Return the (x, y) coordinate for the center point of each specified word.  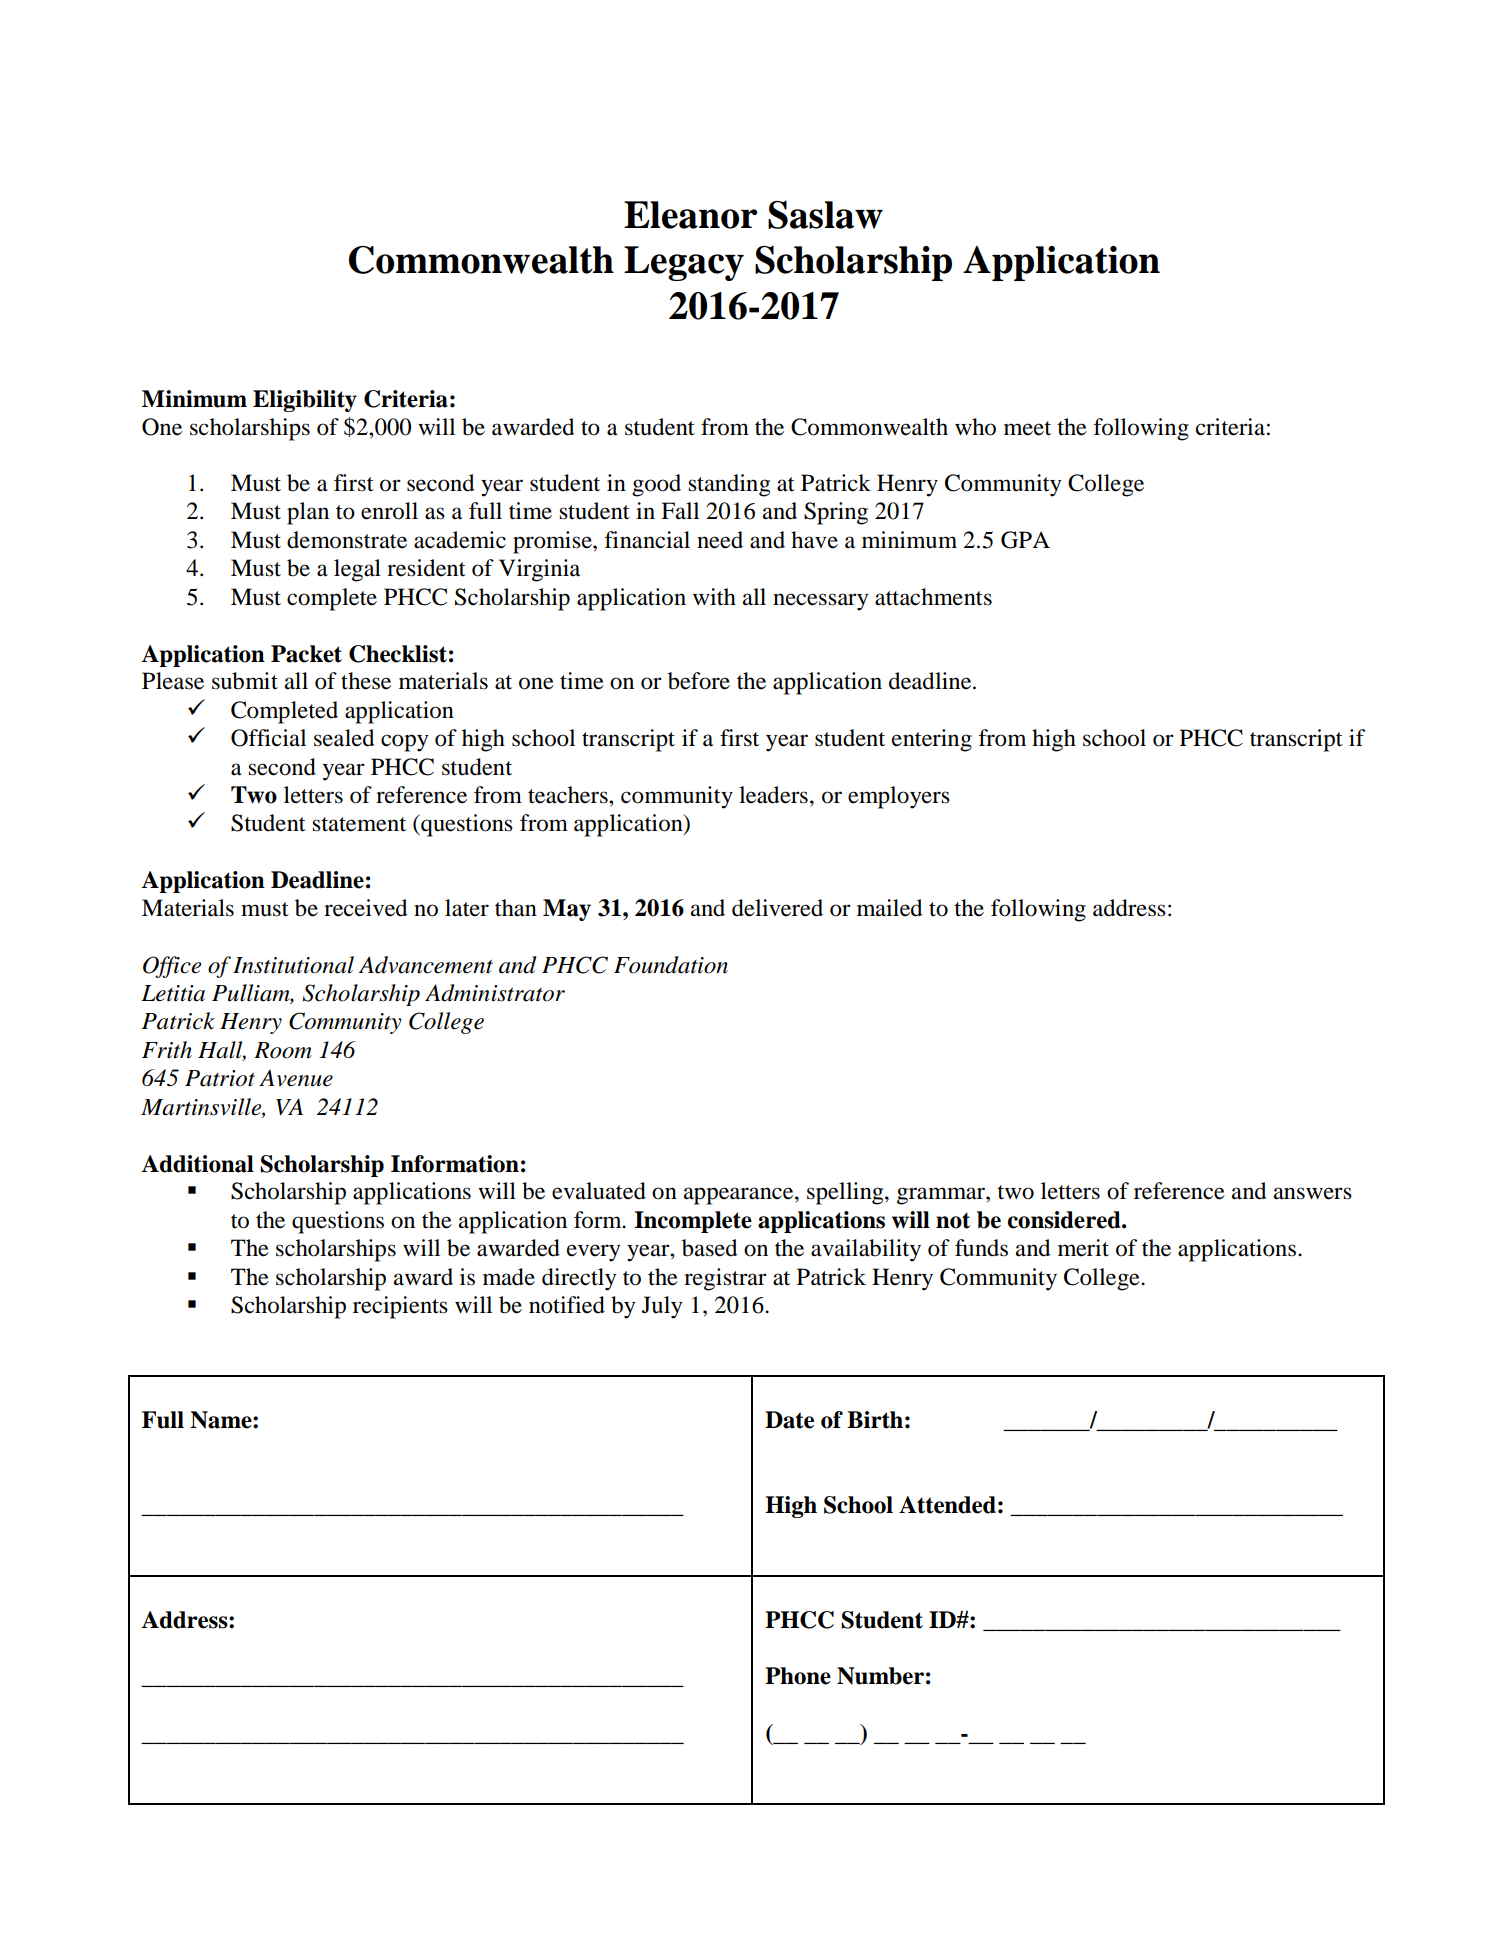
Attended (947, 1505)
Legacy (684, 263)
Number (880, 1676)
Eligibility (305, 401)
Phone (798, 1676)
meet (1027, 428)
